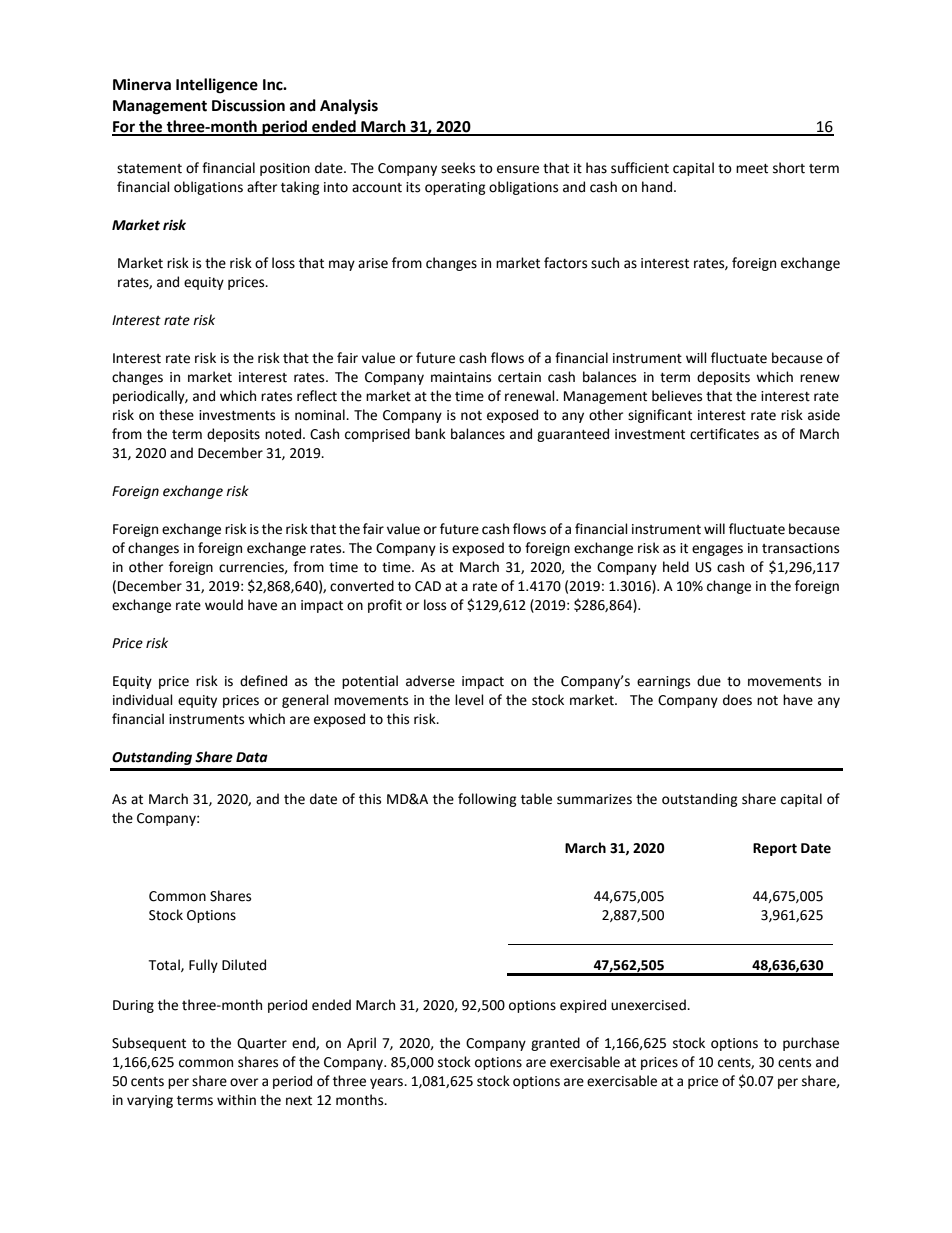 This screenshot has width=952, height=1233. I want to click on over, so click(244, 1082).
